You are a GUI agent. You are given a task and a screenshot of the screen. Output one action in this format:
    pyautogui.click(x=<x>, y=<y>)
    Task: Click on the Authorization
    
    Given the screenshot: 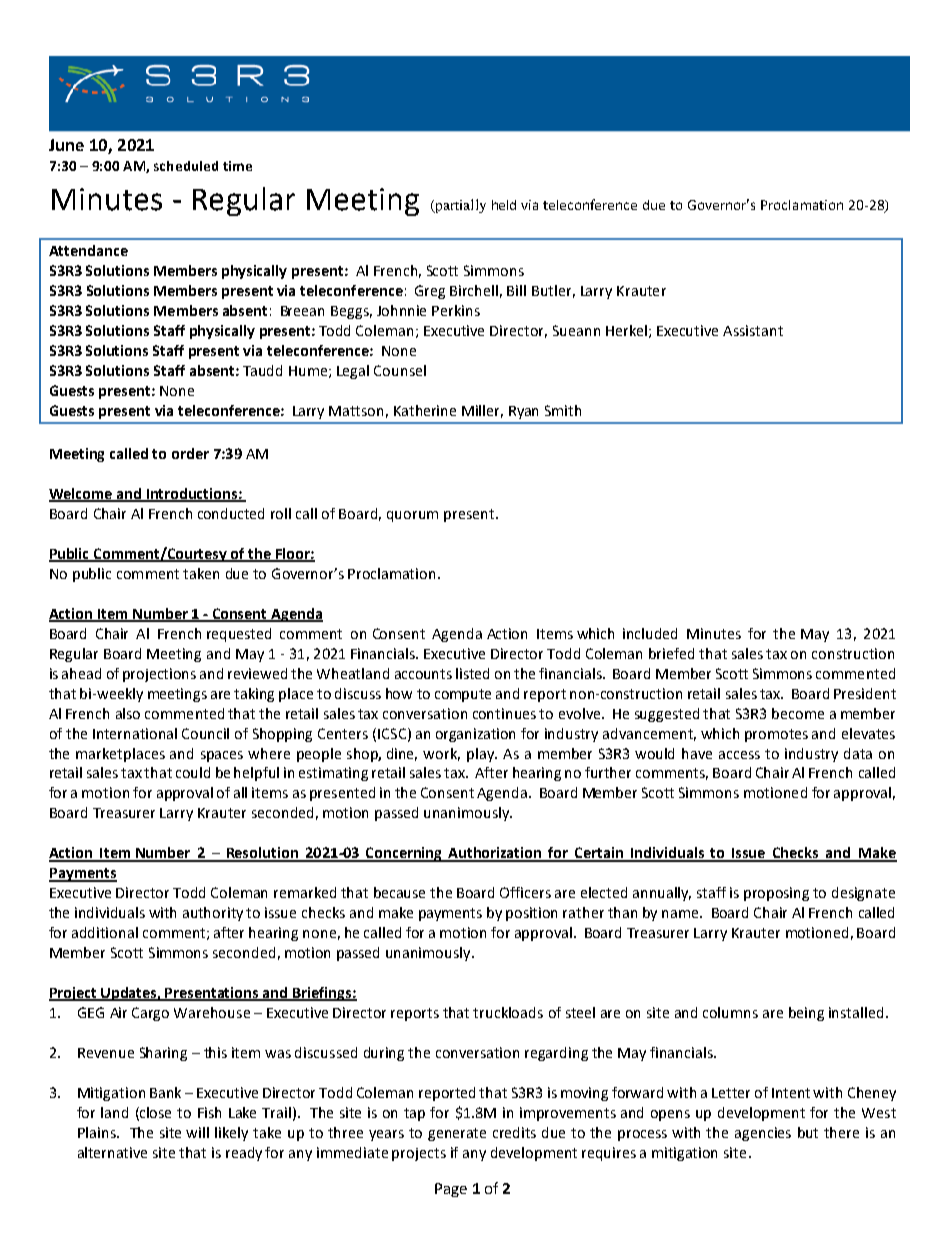 What is the action you would take?
    pyautogui.click(x=495, y=854)
